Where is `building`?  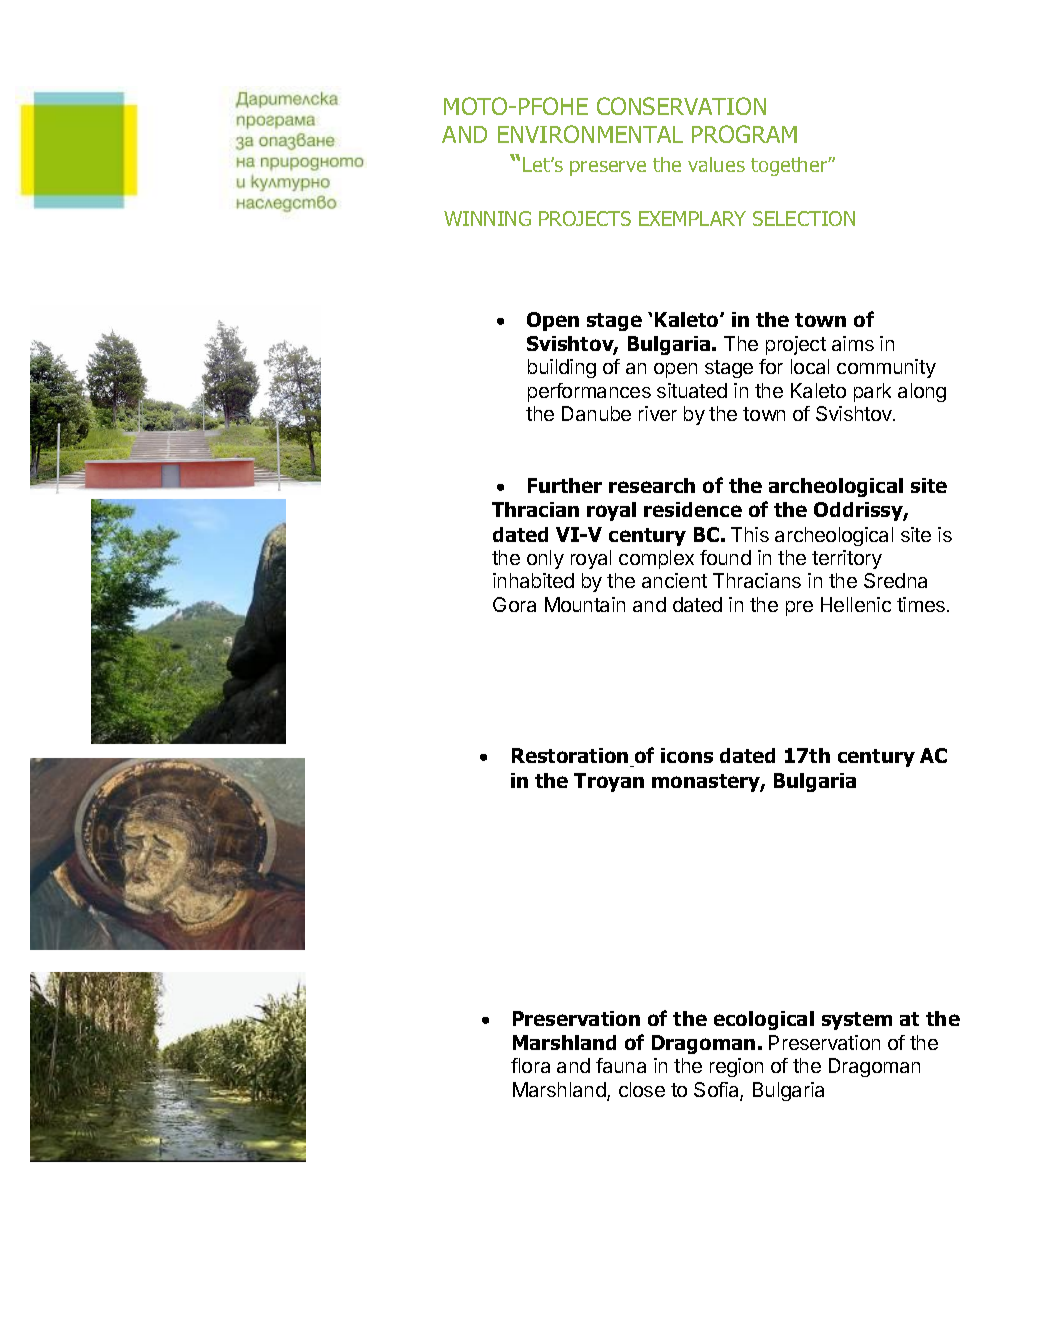 building is located at coordinates (562, 368).
